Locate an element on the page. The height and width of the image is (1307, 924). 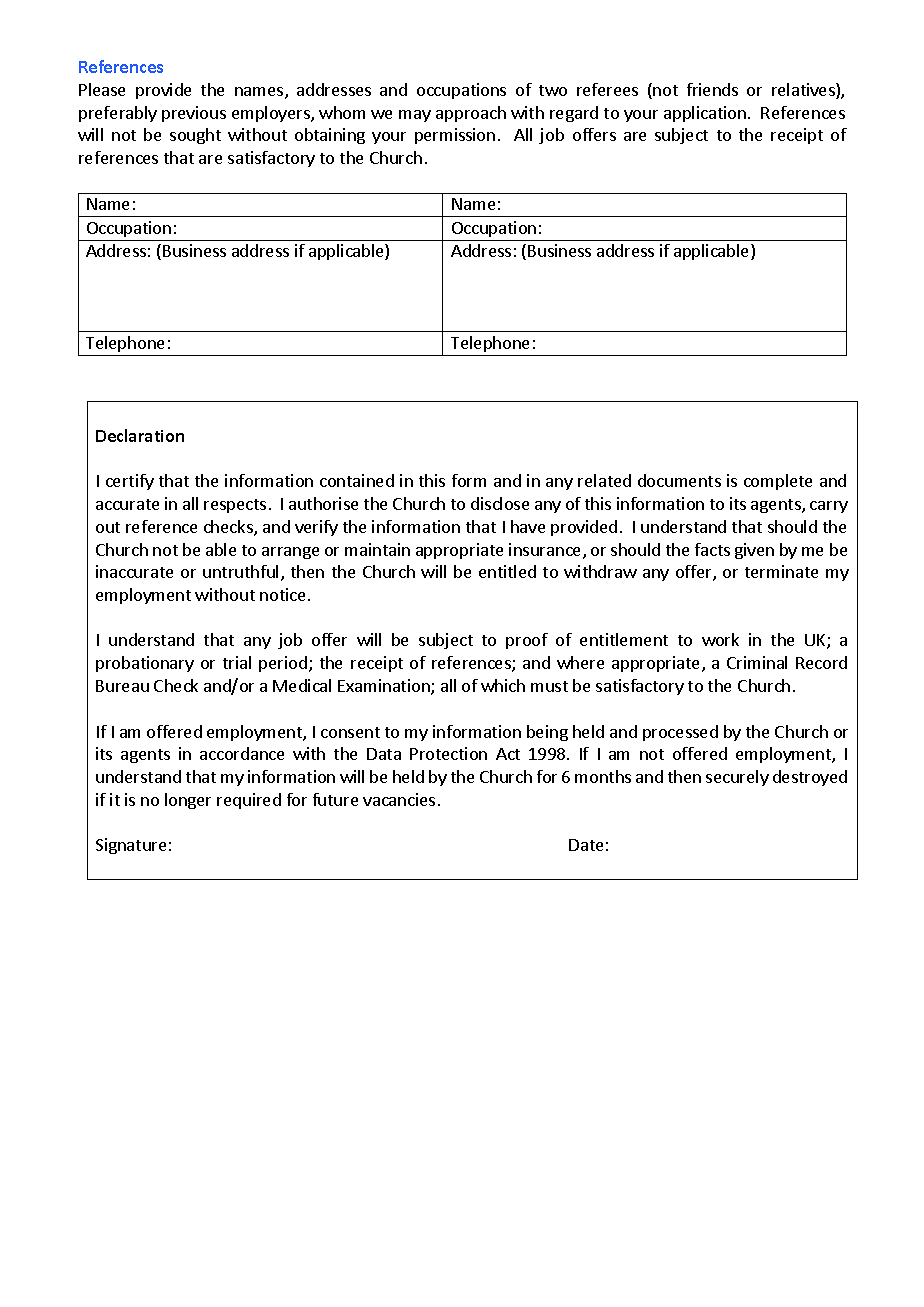
approach is located at coordinates (471, 114).
